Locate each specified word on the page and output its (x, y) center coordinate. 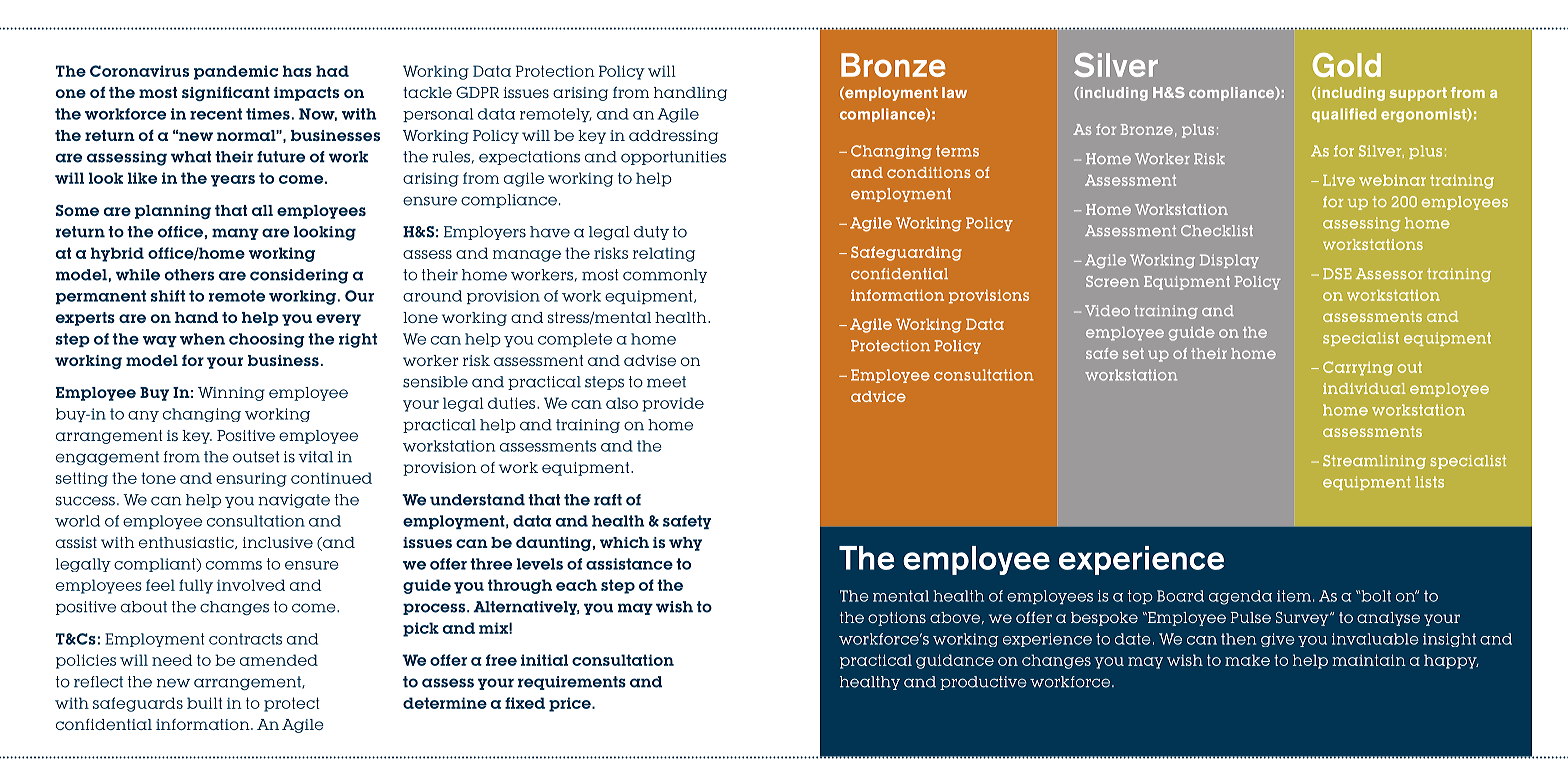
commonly (665, 276)
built (204, 703)
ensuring (251, 480)
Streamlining (1374, 462)
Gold (1347, 65)
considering (299, 276)
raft (608, 500)
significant (226, 93)
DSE (1337, 273)
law (954, 92)
